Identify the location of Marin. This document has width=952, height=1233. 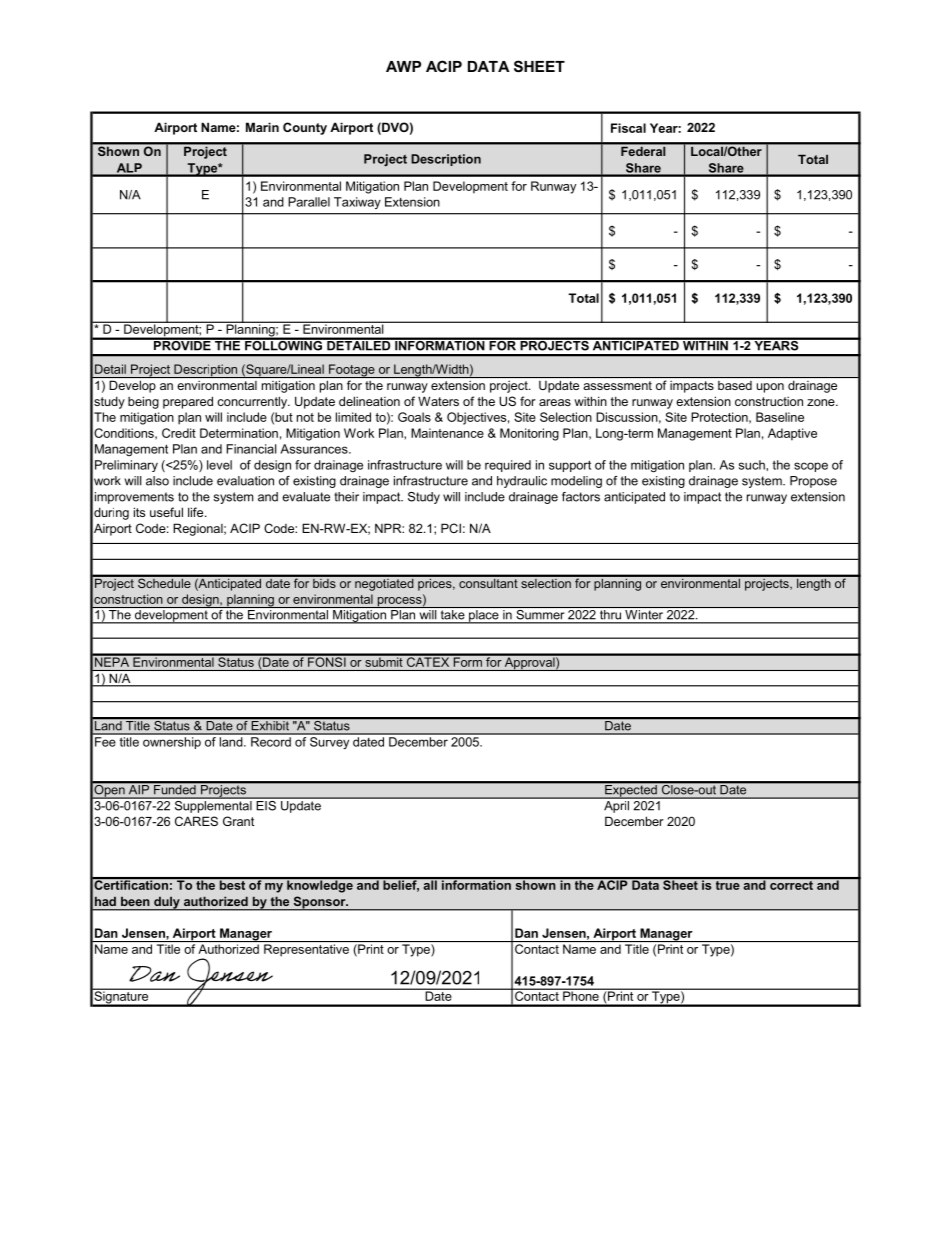
(262, 127).
